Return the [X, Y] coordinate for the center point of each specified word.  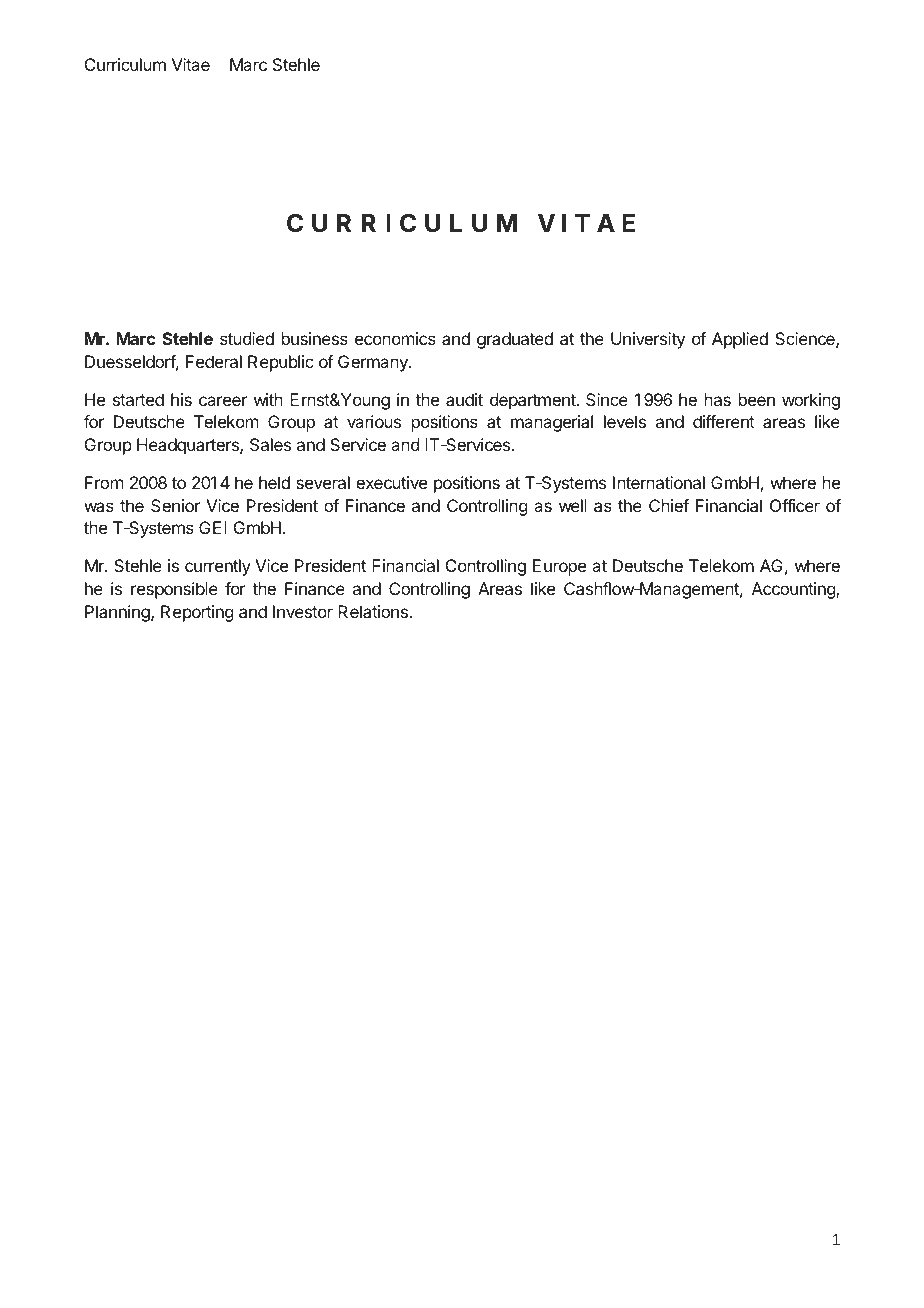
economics [395, 338]
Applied [740, 340]
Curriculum [125, 64]
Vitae [191, 64]
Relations [374, 611]
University [648, 340]
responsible [174, 590]
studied [247, 338]
